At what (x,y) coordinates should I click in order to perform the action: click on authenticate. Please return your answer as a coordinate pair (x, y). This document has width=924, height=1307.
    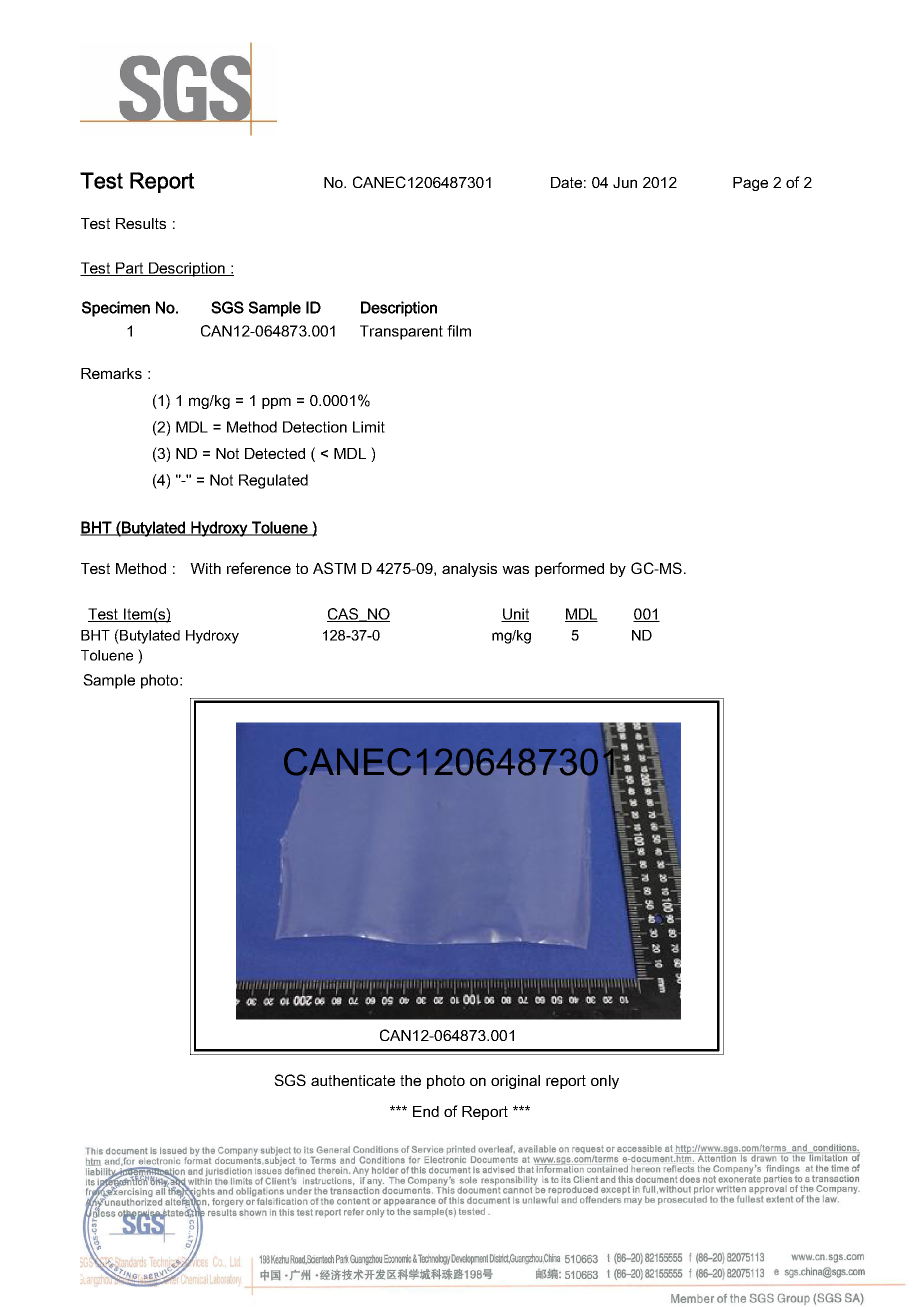
    Looking at the image, I should click on (353, 1080).
